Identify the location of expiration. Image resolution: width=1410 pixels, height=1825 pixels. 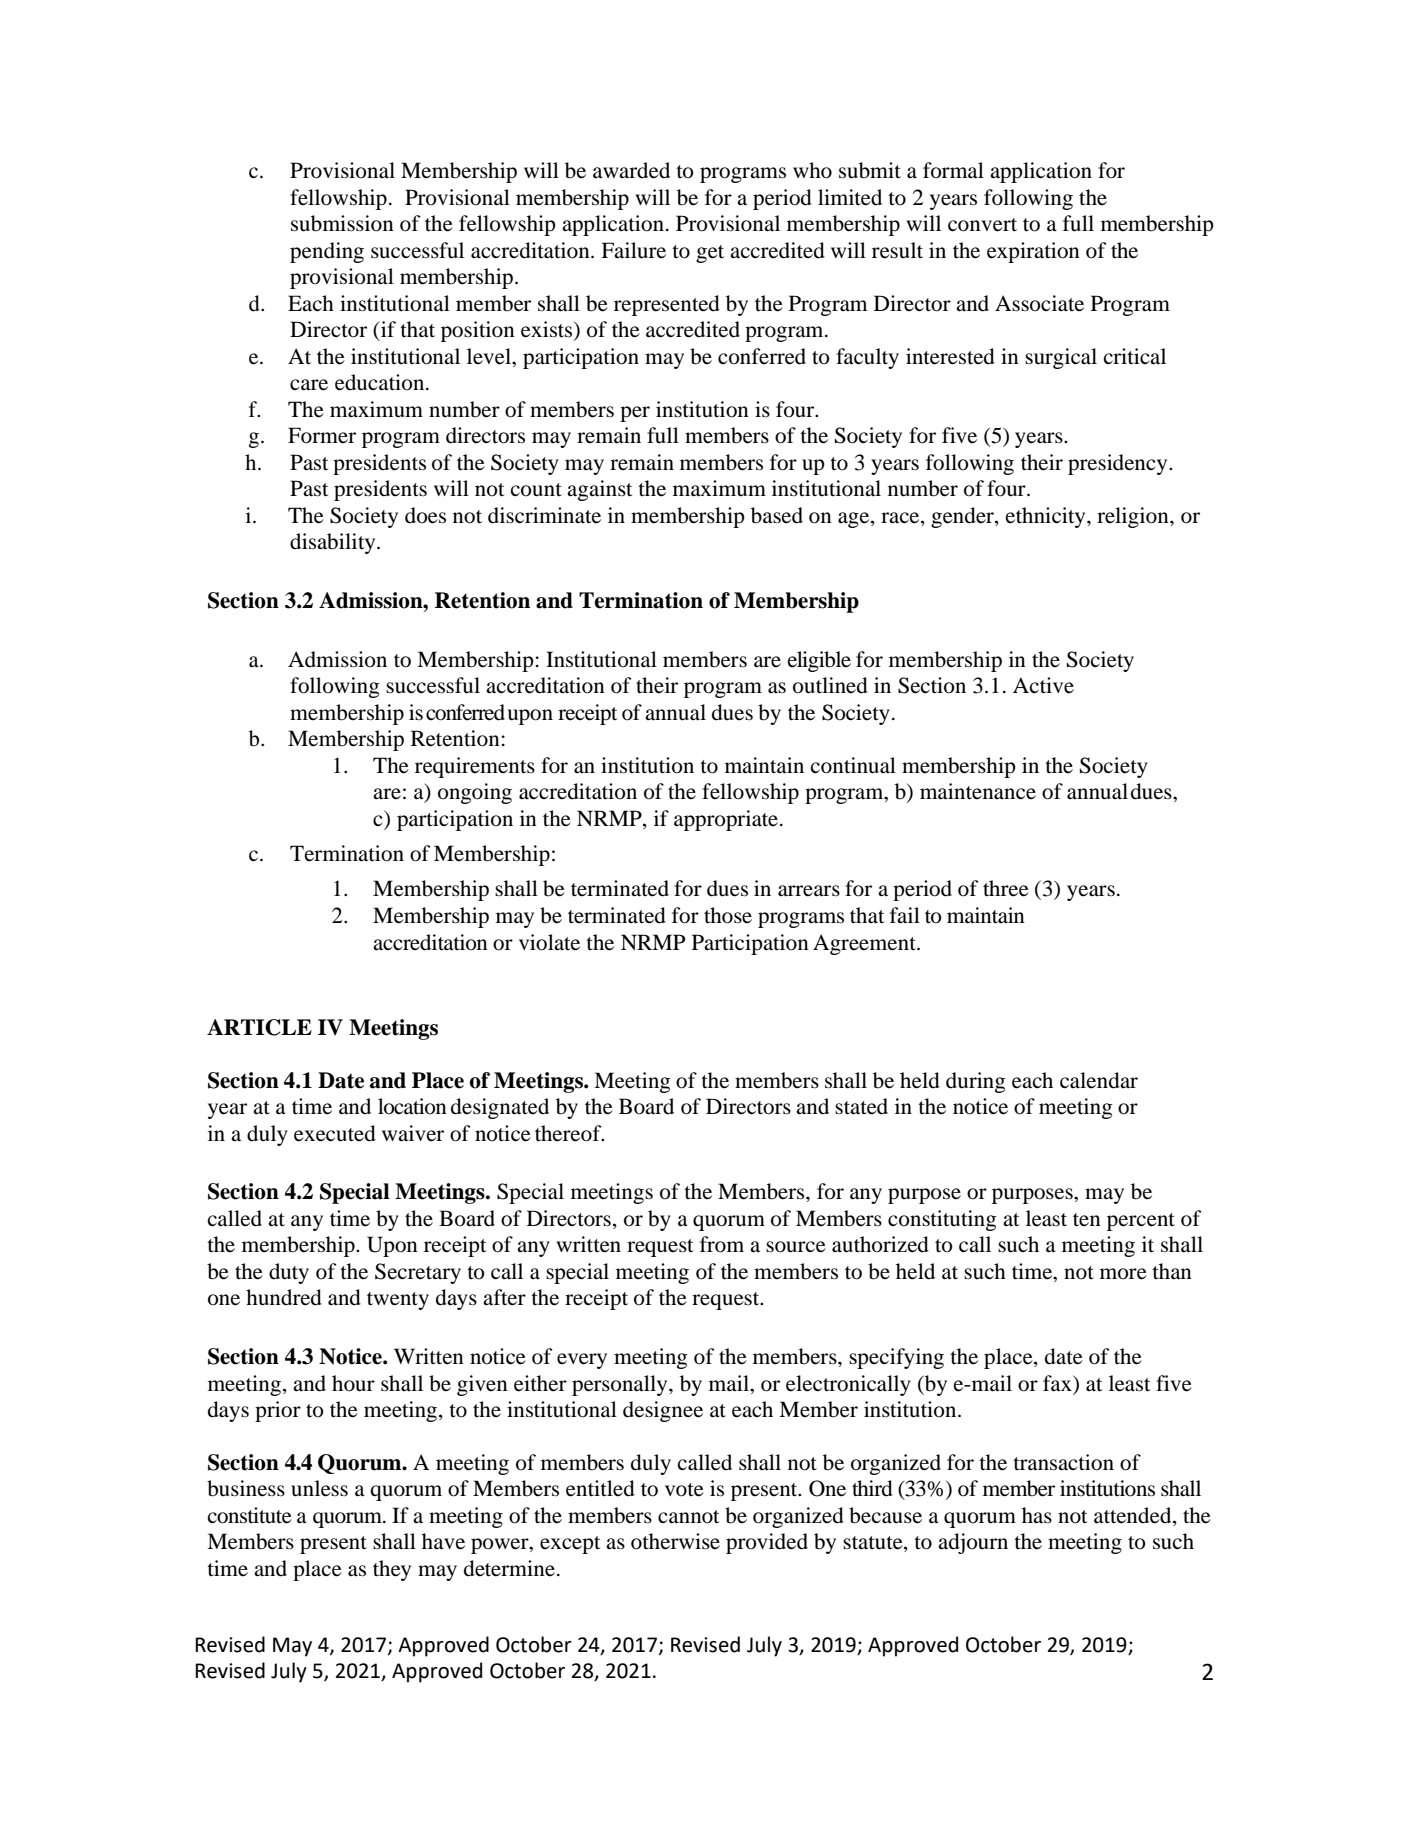
(1033, 252).
